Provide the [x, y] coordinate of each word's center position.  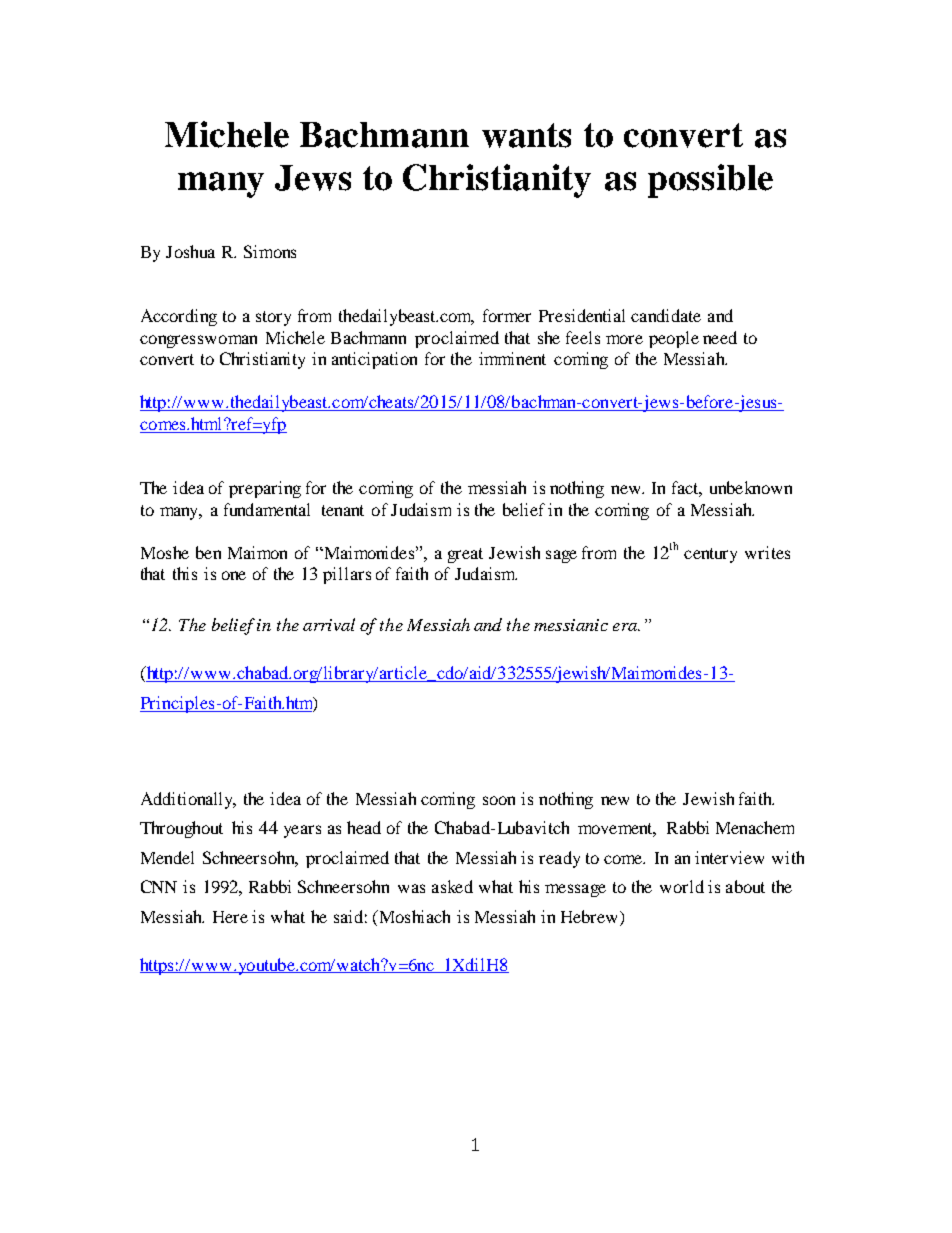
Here [230, 917]
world [682, 886]
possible [710, 181]
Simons [270, 251]
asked [452, 886]
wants [526, 135]
